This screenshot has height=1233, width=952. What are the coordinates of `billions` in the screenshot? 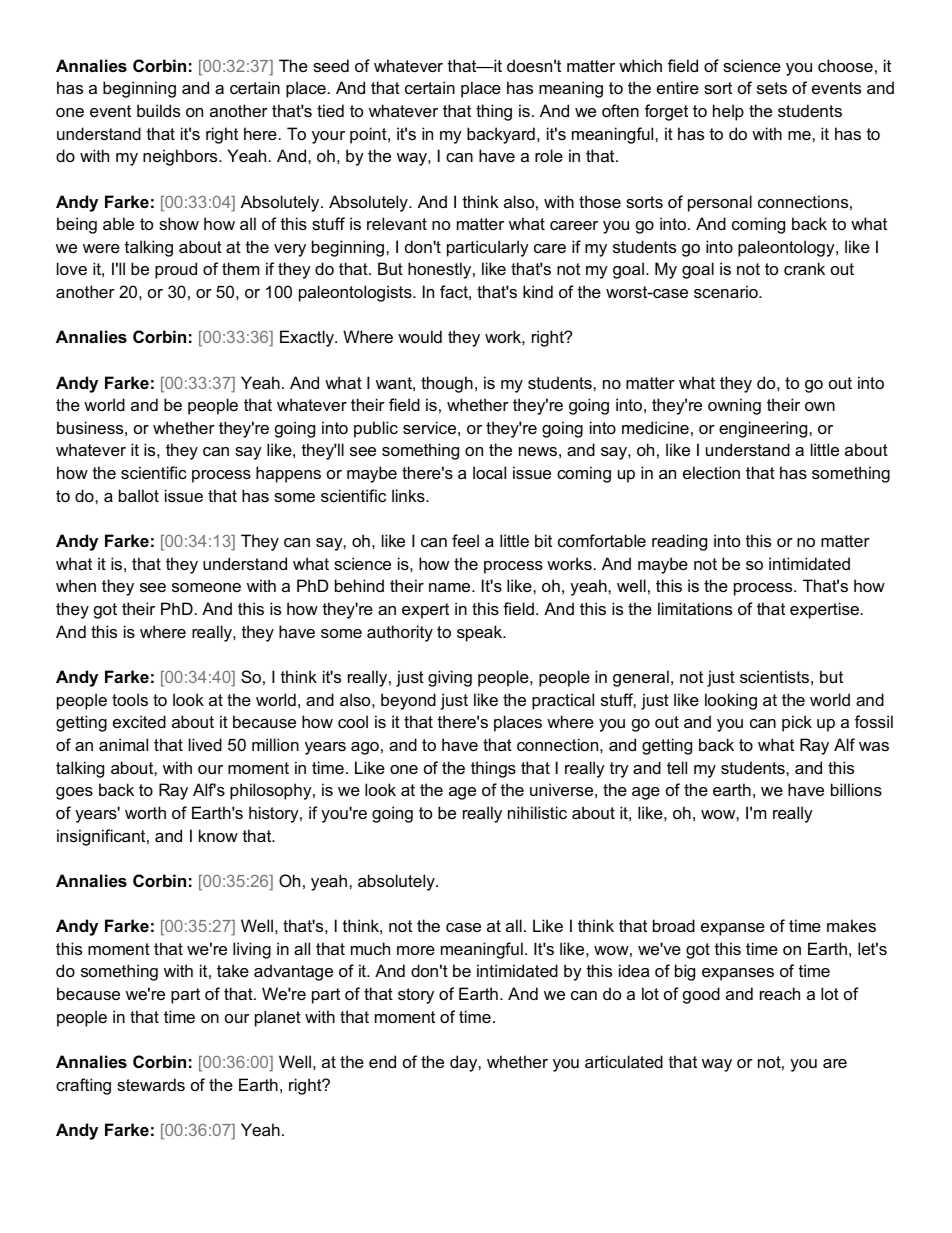 It's located at (856, 789).
